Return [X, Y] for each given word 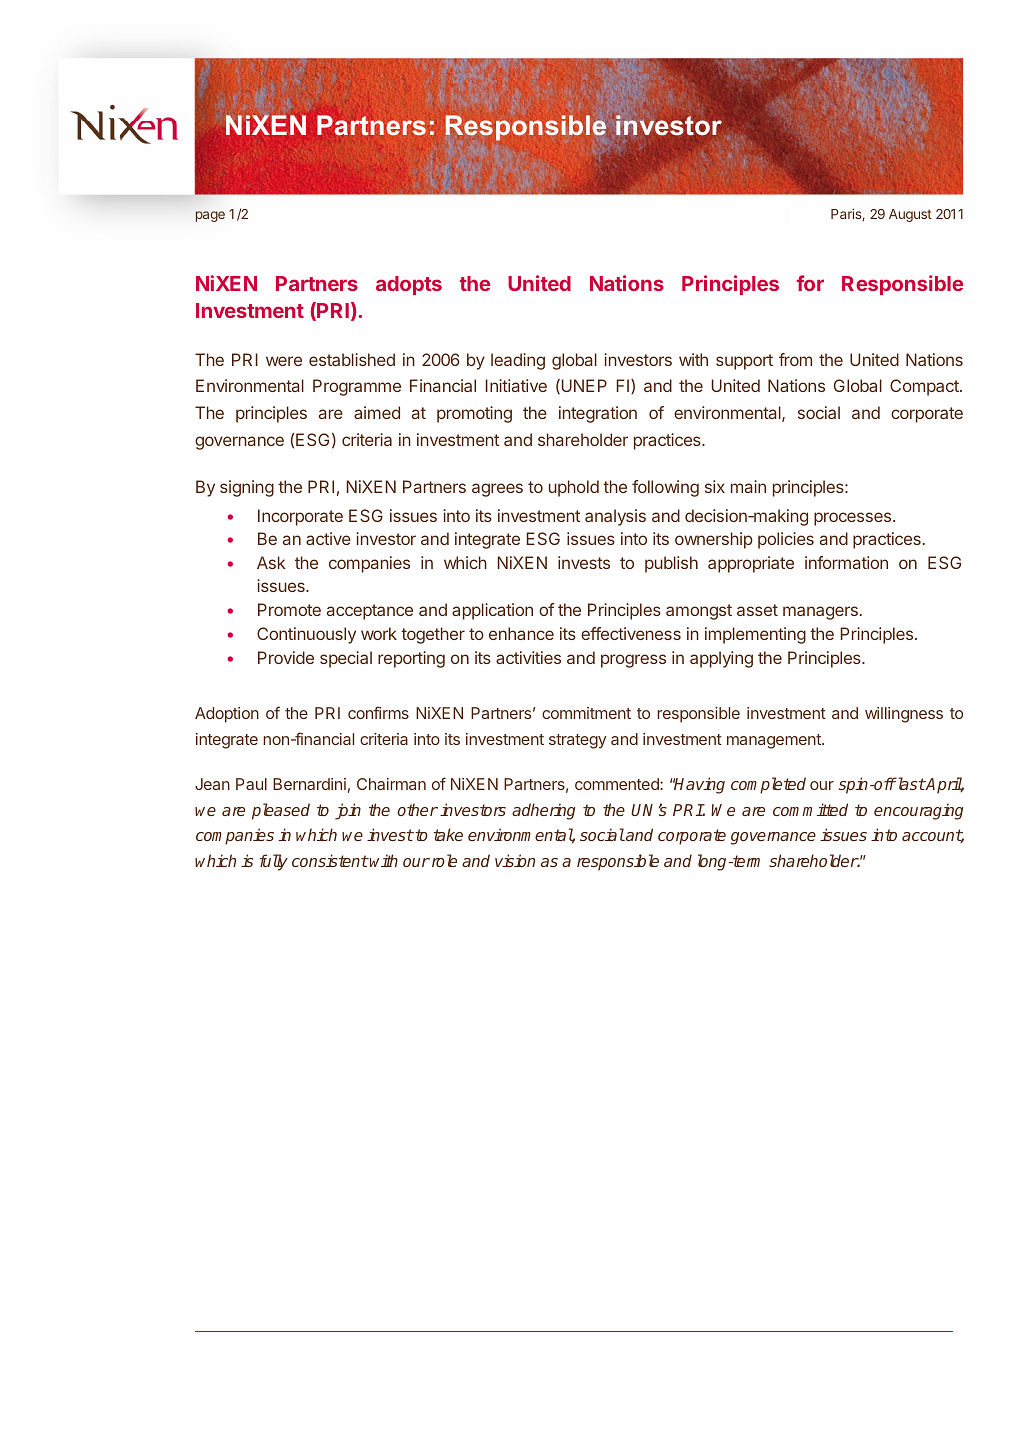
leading [518, 361]
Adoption [227, 715]
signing [247, 488]
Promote [289, 609]
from [795, 359]
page [210, 216]
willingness [904, 715]
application [492, 611]
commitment [586, 713]
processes [854, 519]
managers [820, 613]
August [910, 215]
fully [274, 862]
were [284, 361]
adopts [409, 285]
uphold [574, 488]
